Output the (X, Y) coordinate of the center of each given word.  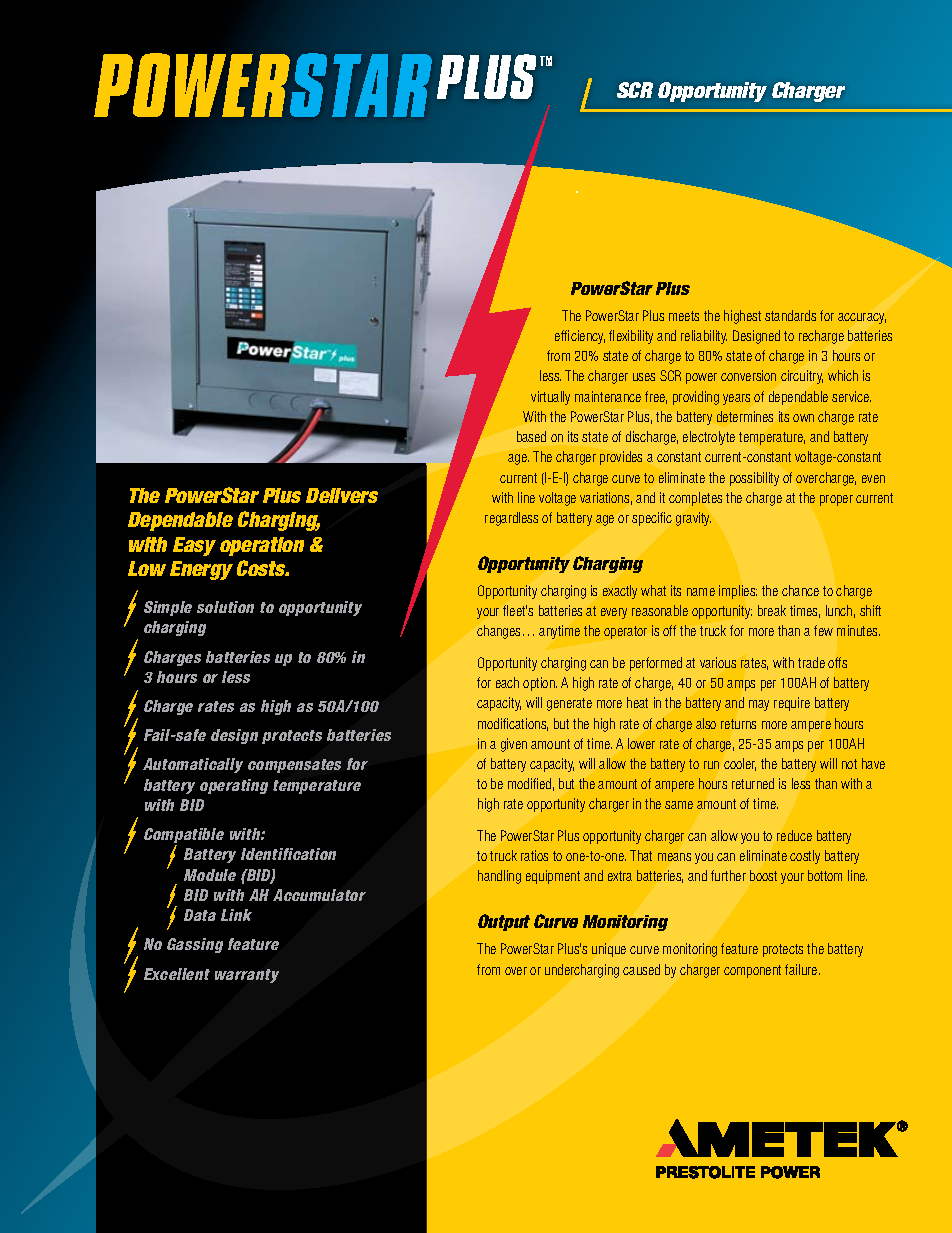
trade (811, 662)
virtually (550, 398)
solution (225, 607)
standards (790, 315)
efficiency (580, 337)
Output (504, 922)
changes (500, 632)
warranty (247, 976)
